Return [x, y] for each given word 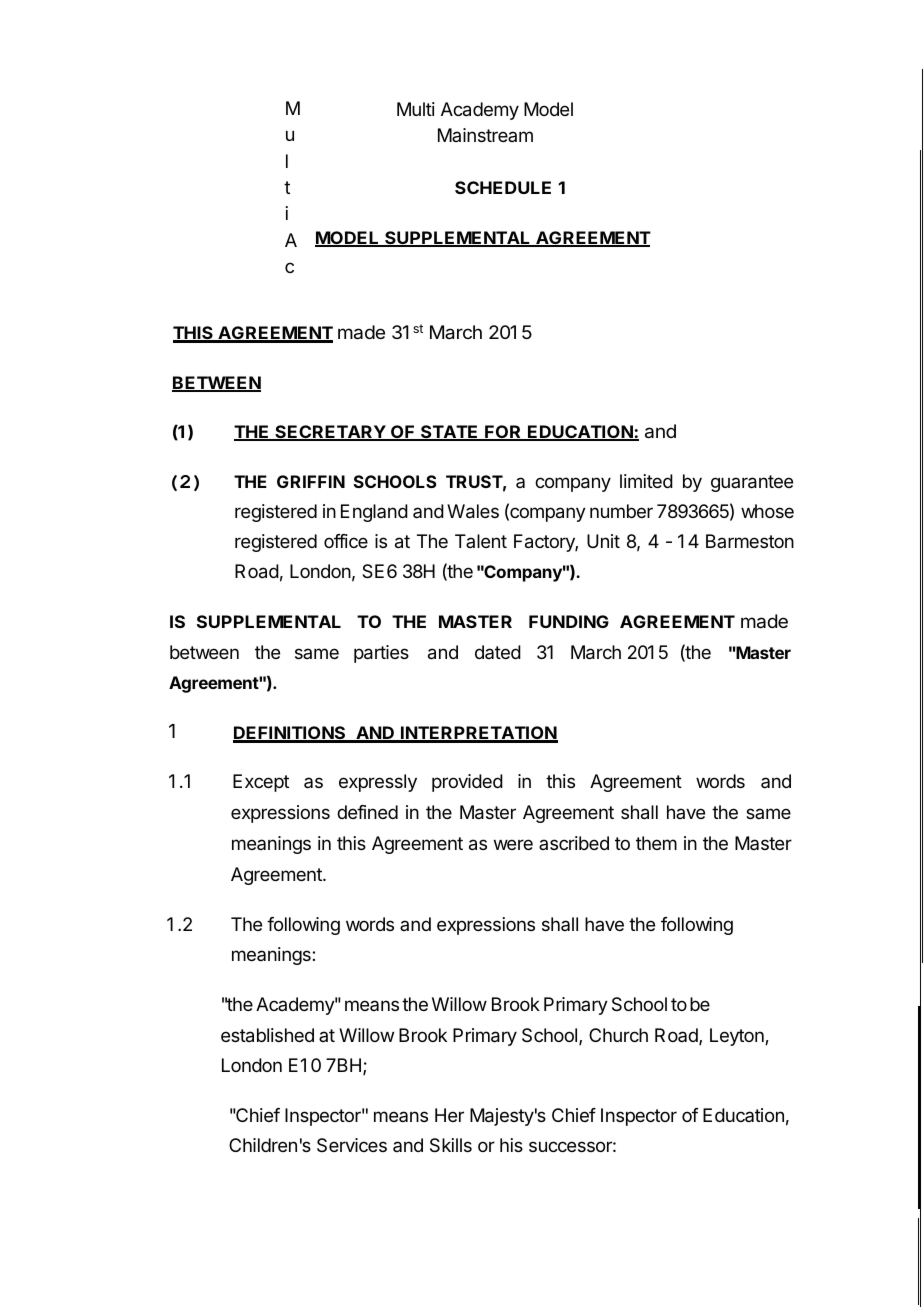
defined [367, 812]
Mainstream [485, 135]
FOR [503, 433]
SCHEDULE [503, 187]
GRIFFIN [311, 481]
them [656, 843]
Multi [416, 109]
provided [467, 783]
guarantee [752, 483]
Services [352, 1145]
